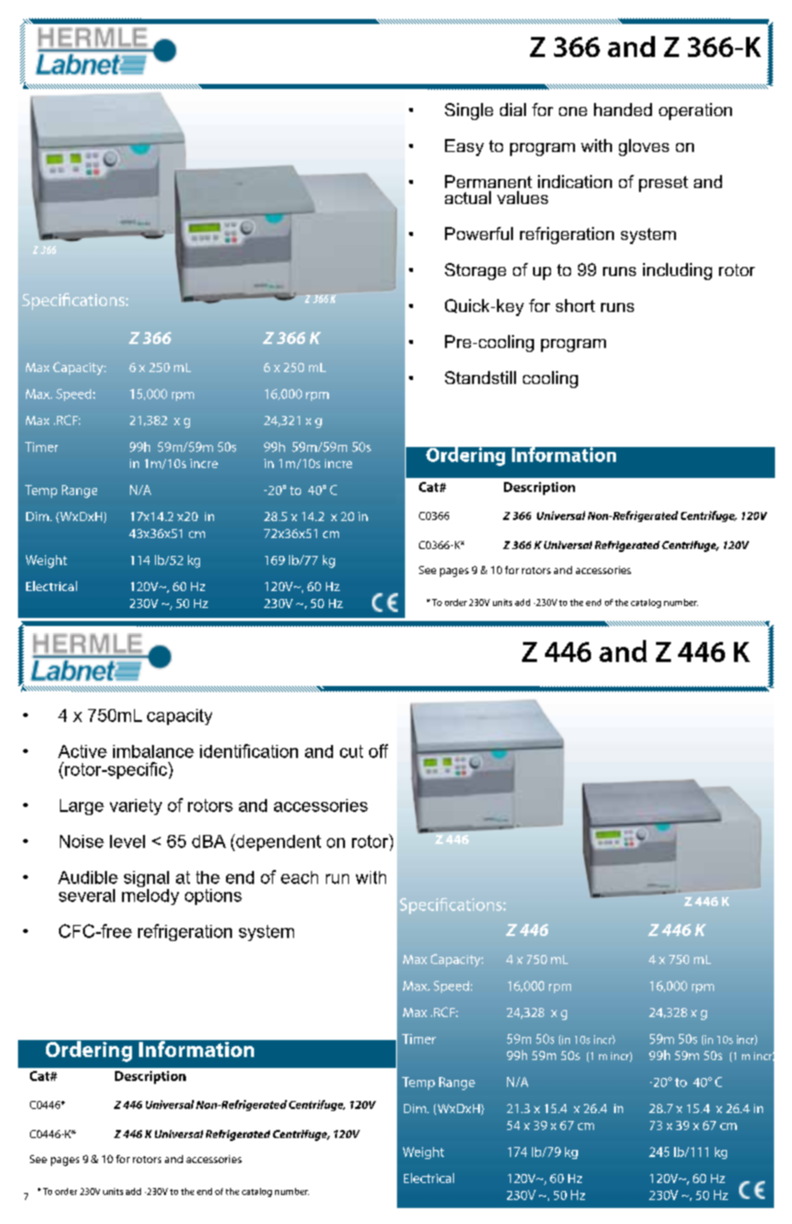 The height and width of the image is (1224, 792). Describe the element at coordinates (378, 751) in the image. I see `off` at that location.
